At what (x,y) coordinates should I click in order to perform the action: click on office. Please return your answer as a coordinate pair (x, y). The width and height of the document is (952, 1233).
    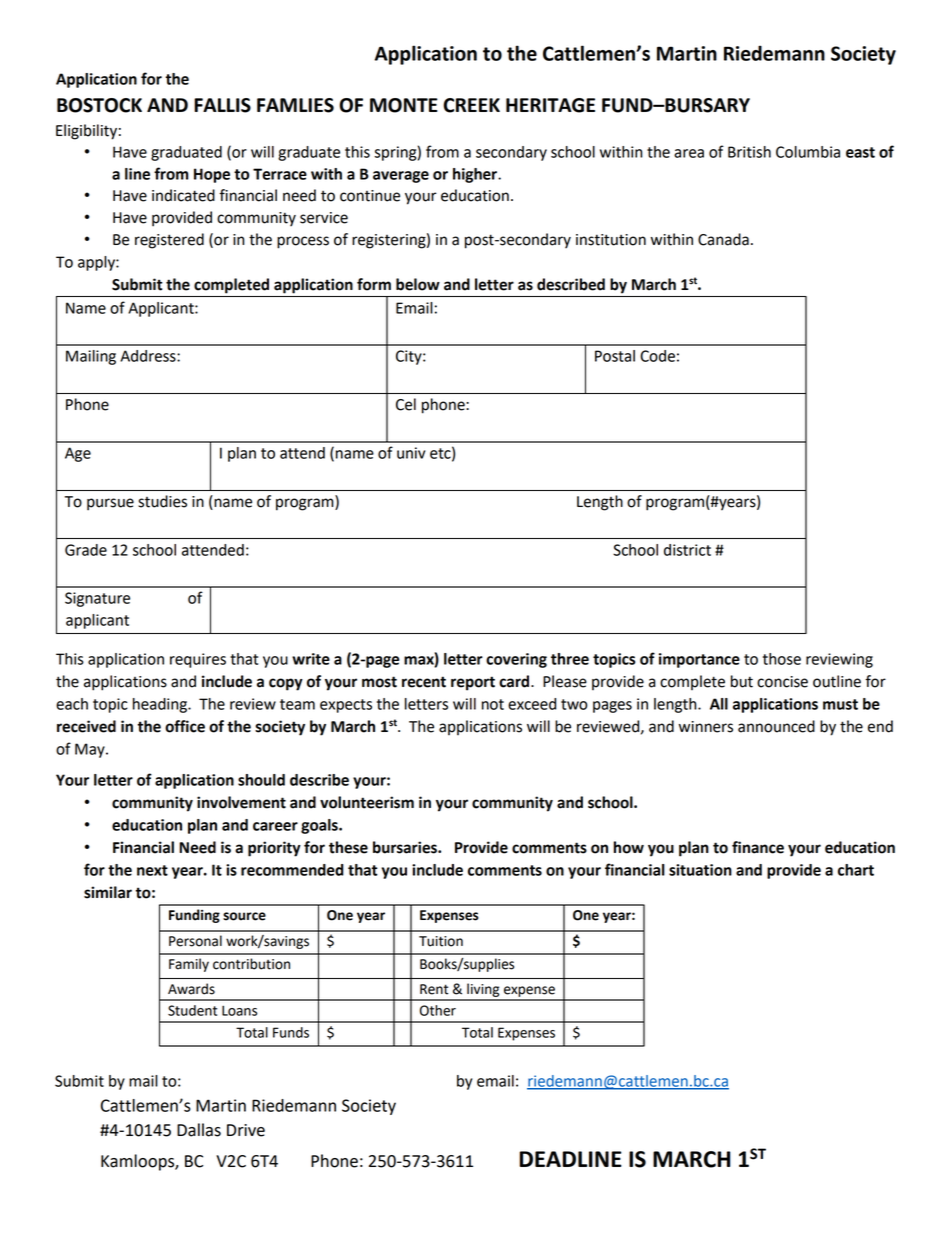
    Looking at the image, I should click on (185, 726).
